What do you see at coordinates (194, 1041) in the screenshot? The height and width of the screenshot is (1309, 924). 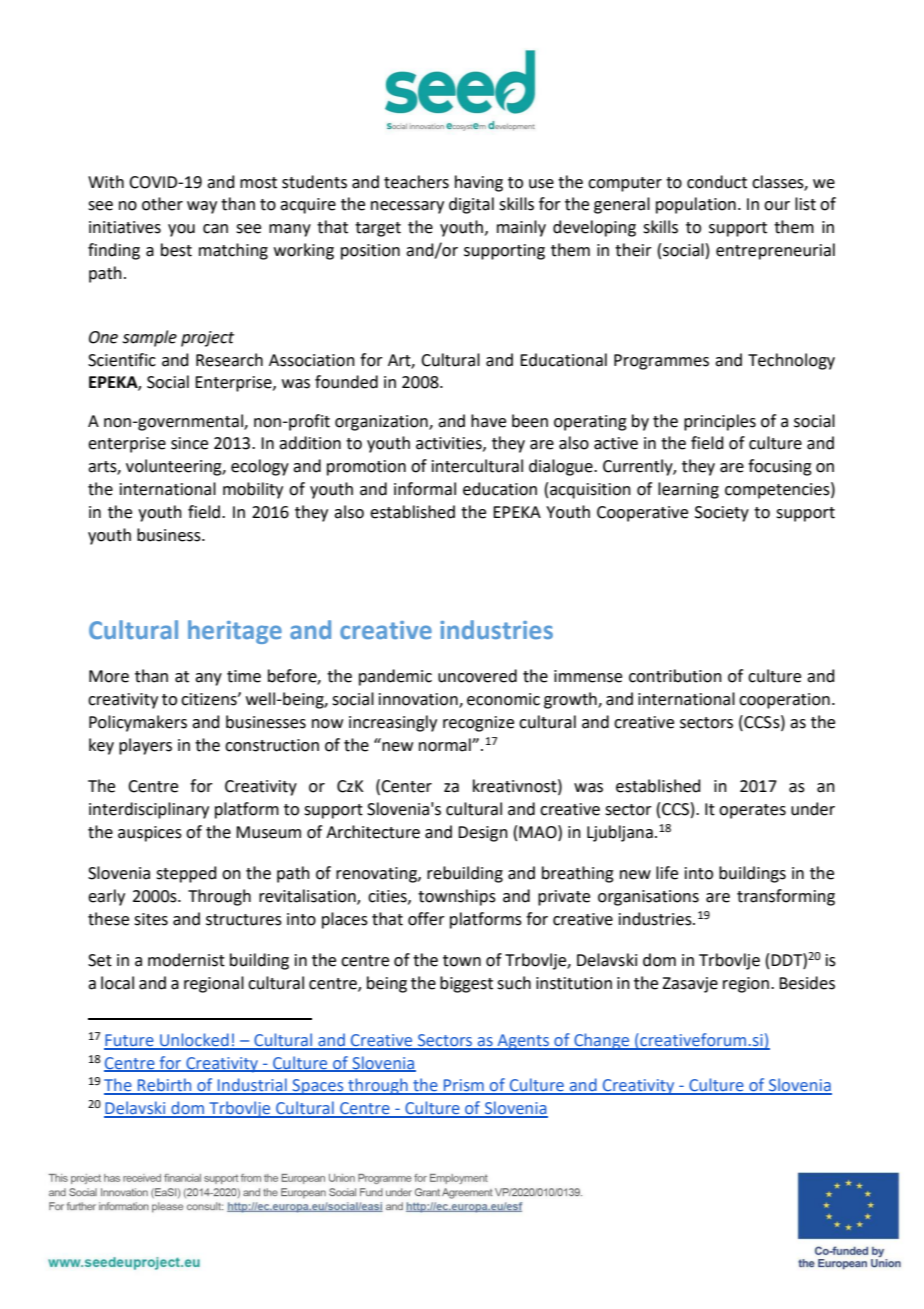 I see `Unlocked` at bounding box center [194, 1041].
